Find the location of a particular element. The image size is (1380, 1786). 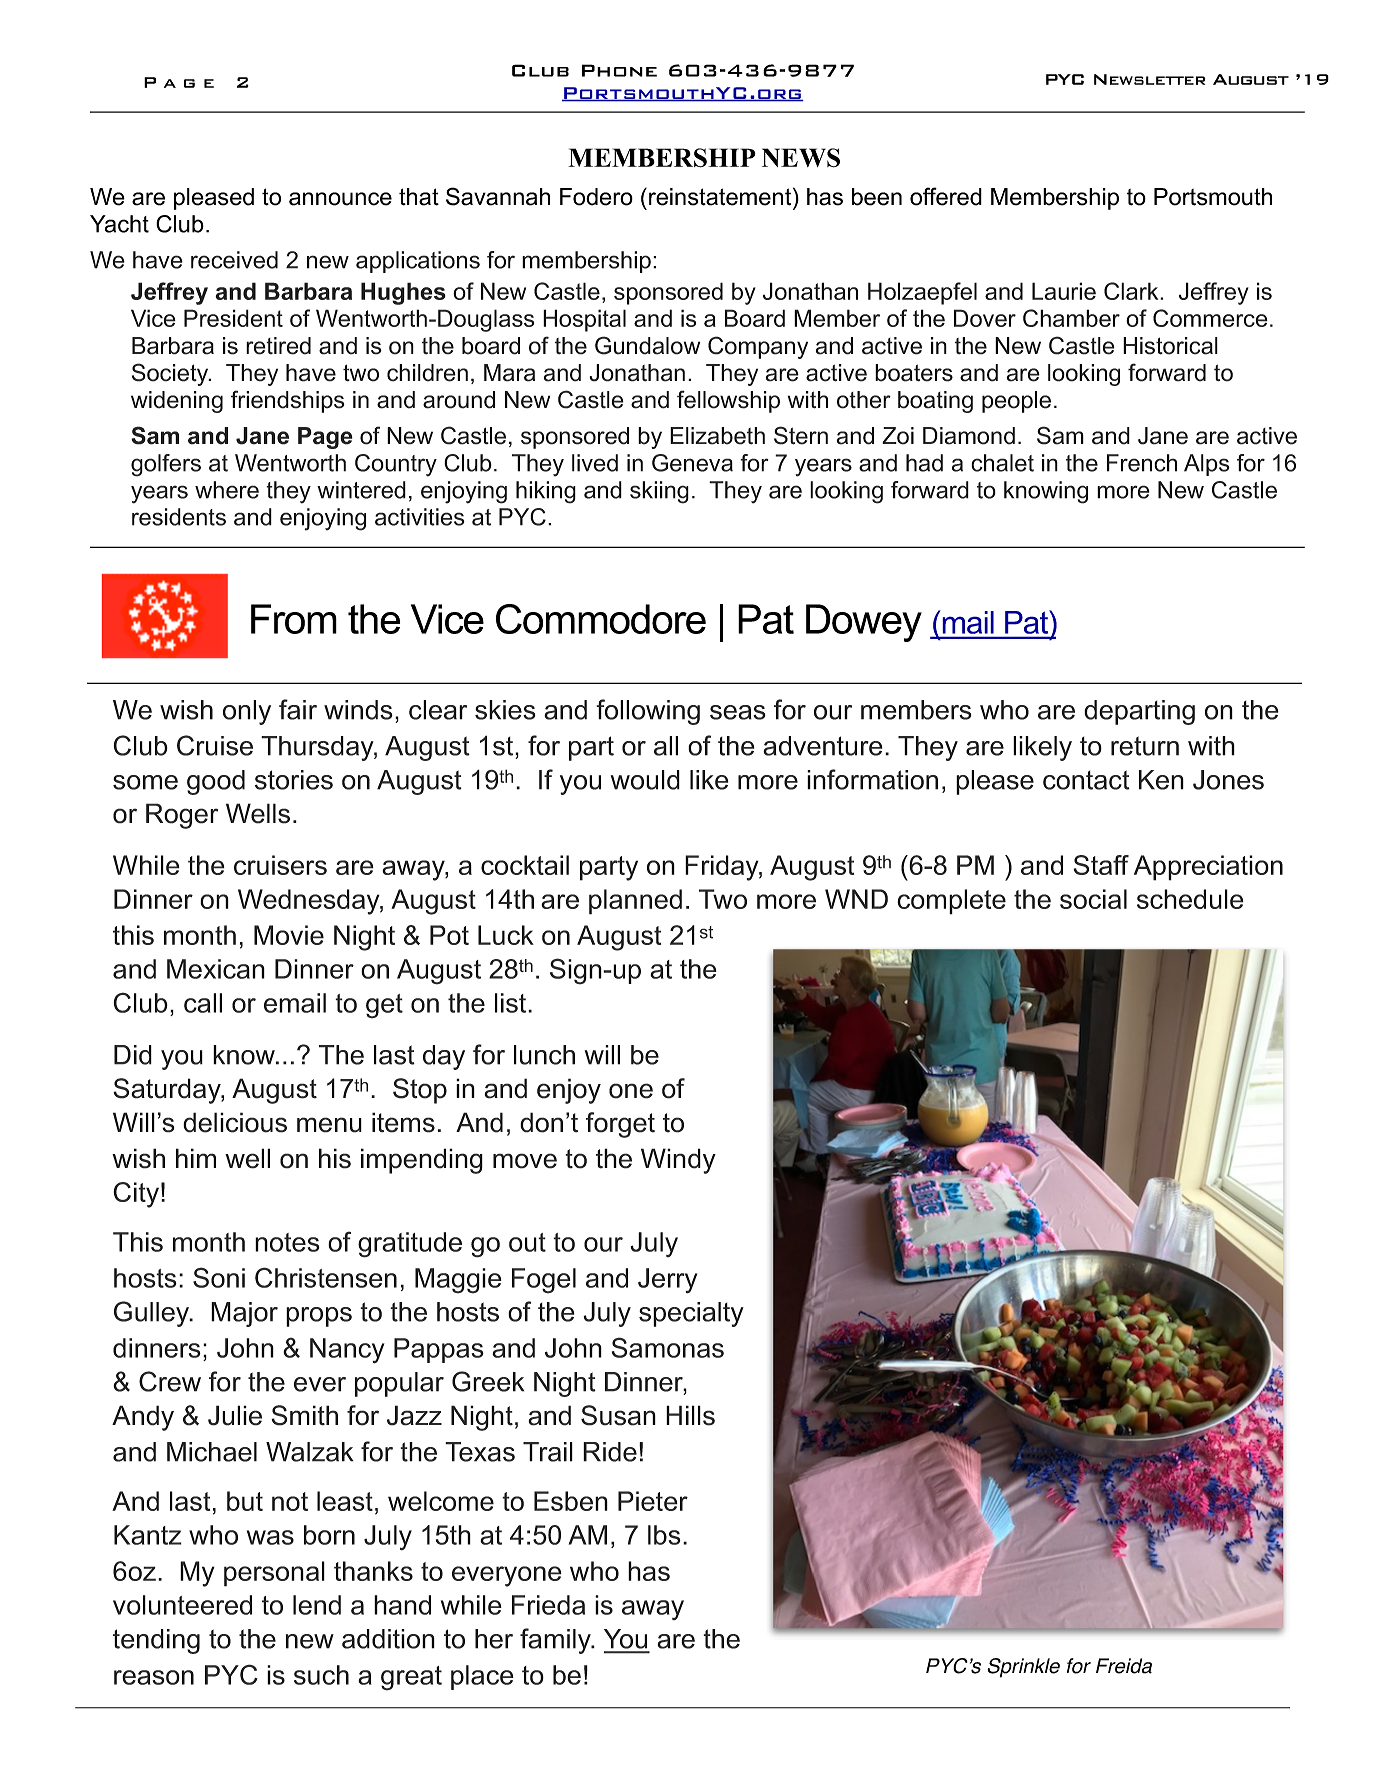

family is located at coordinates (556, 1641).
